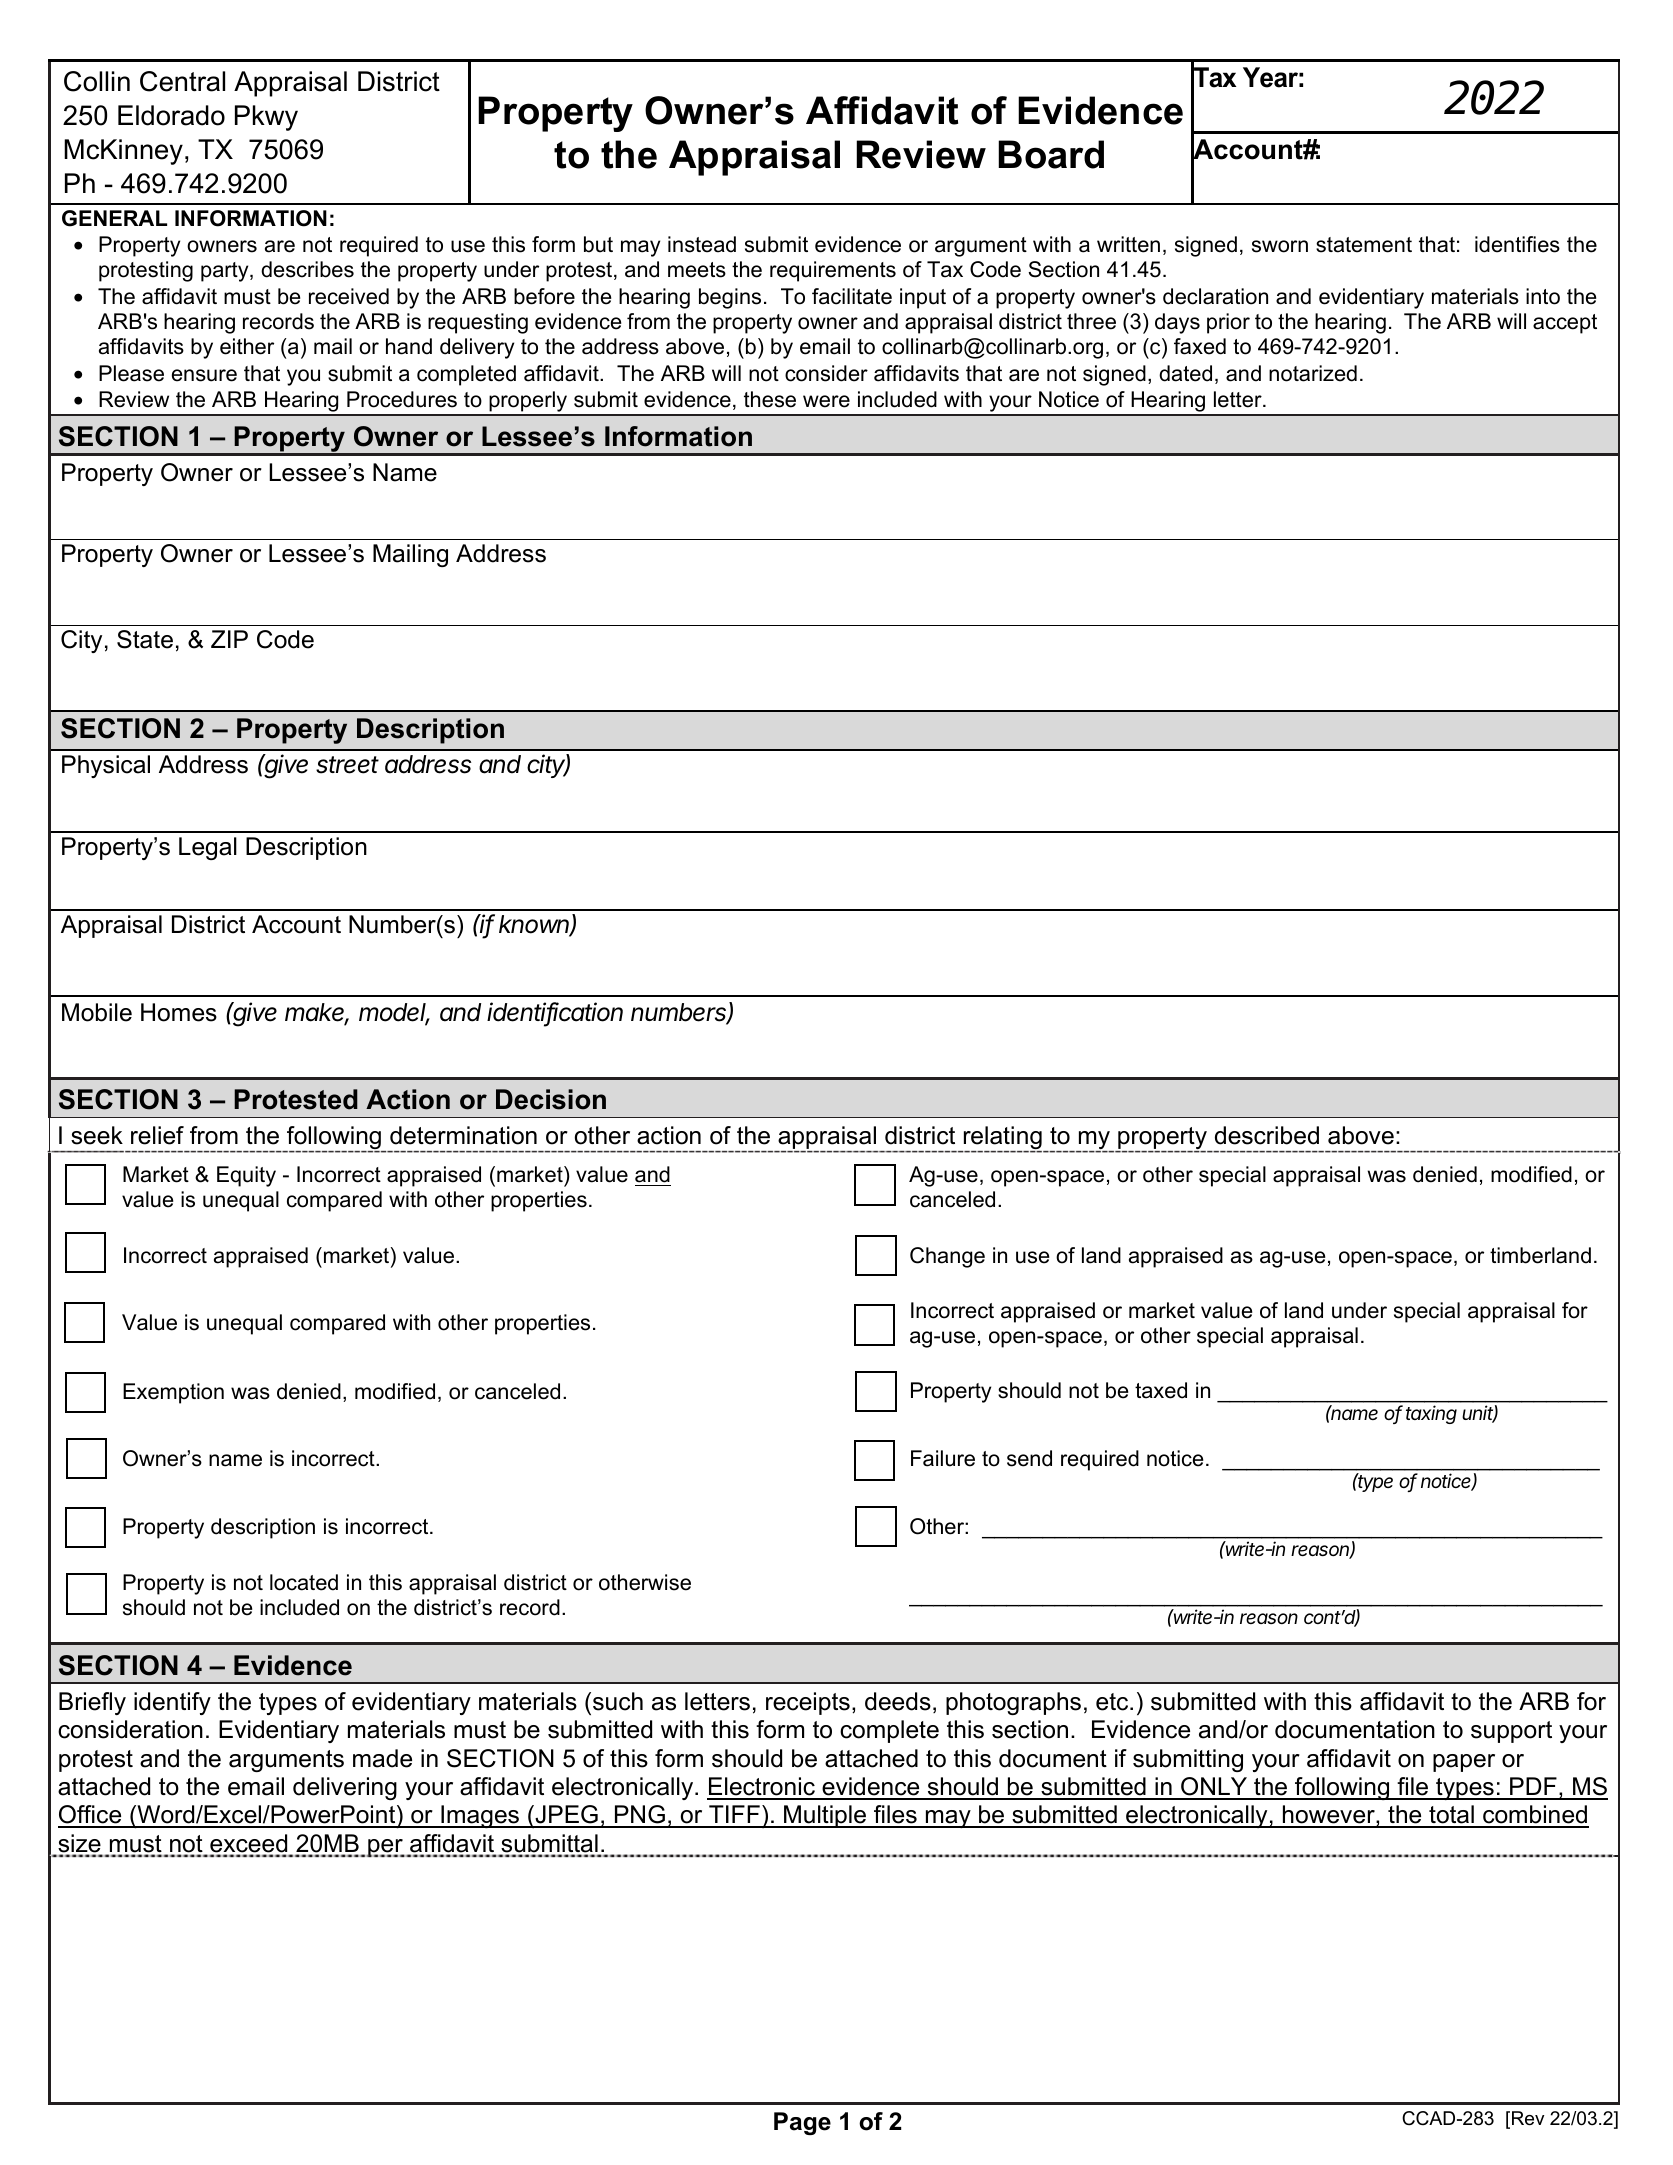  Describe the element at coordinates (229, 639) in the document. I see `ZIP` at that location.
